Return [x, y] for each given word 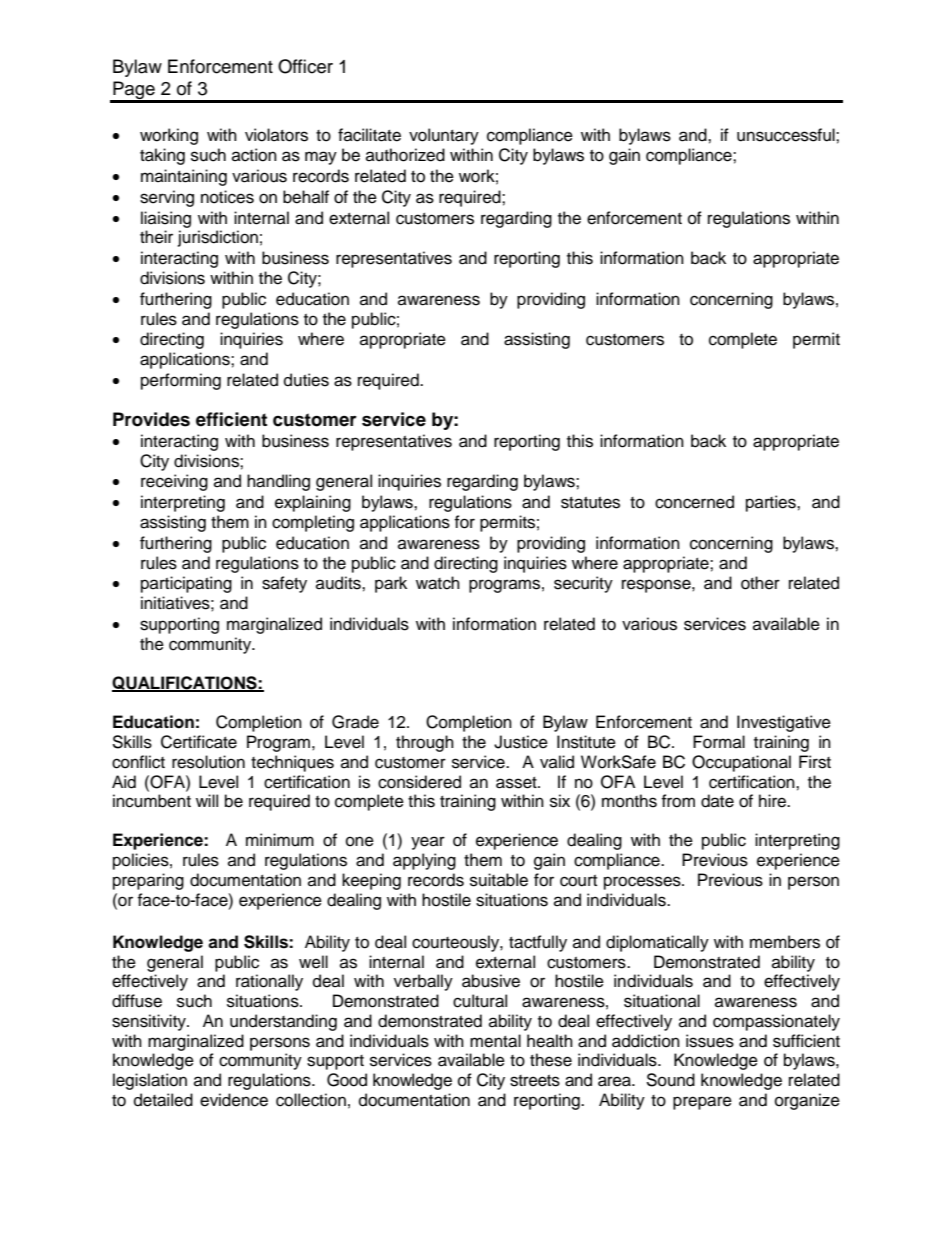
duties [306, 380]
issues [710, 1041]
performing [181, 381]
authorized [405, 155]
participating [186, 584]
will [207, 800]
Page [134, 91]
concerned [694, 502]
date [717, 801]
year [428, 843]
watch [438, 583]
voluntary [444, 136]
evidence [234, 1100]
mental [495, 1041]
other [760, 583]
